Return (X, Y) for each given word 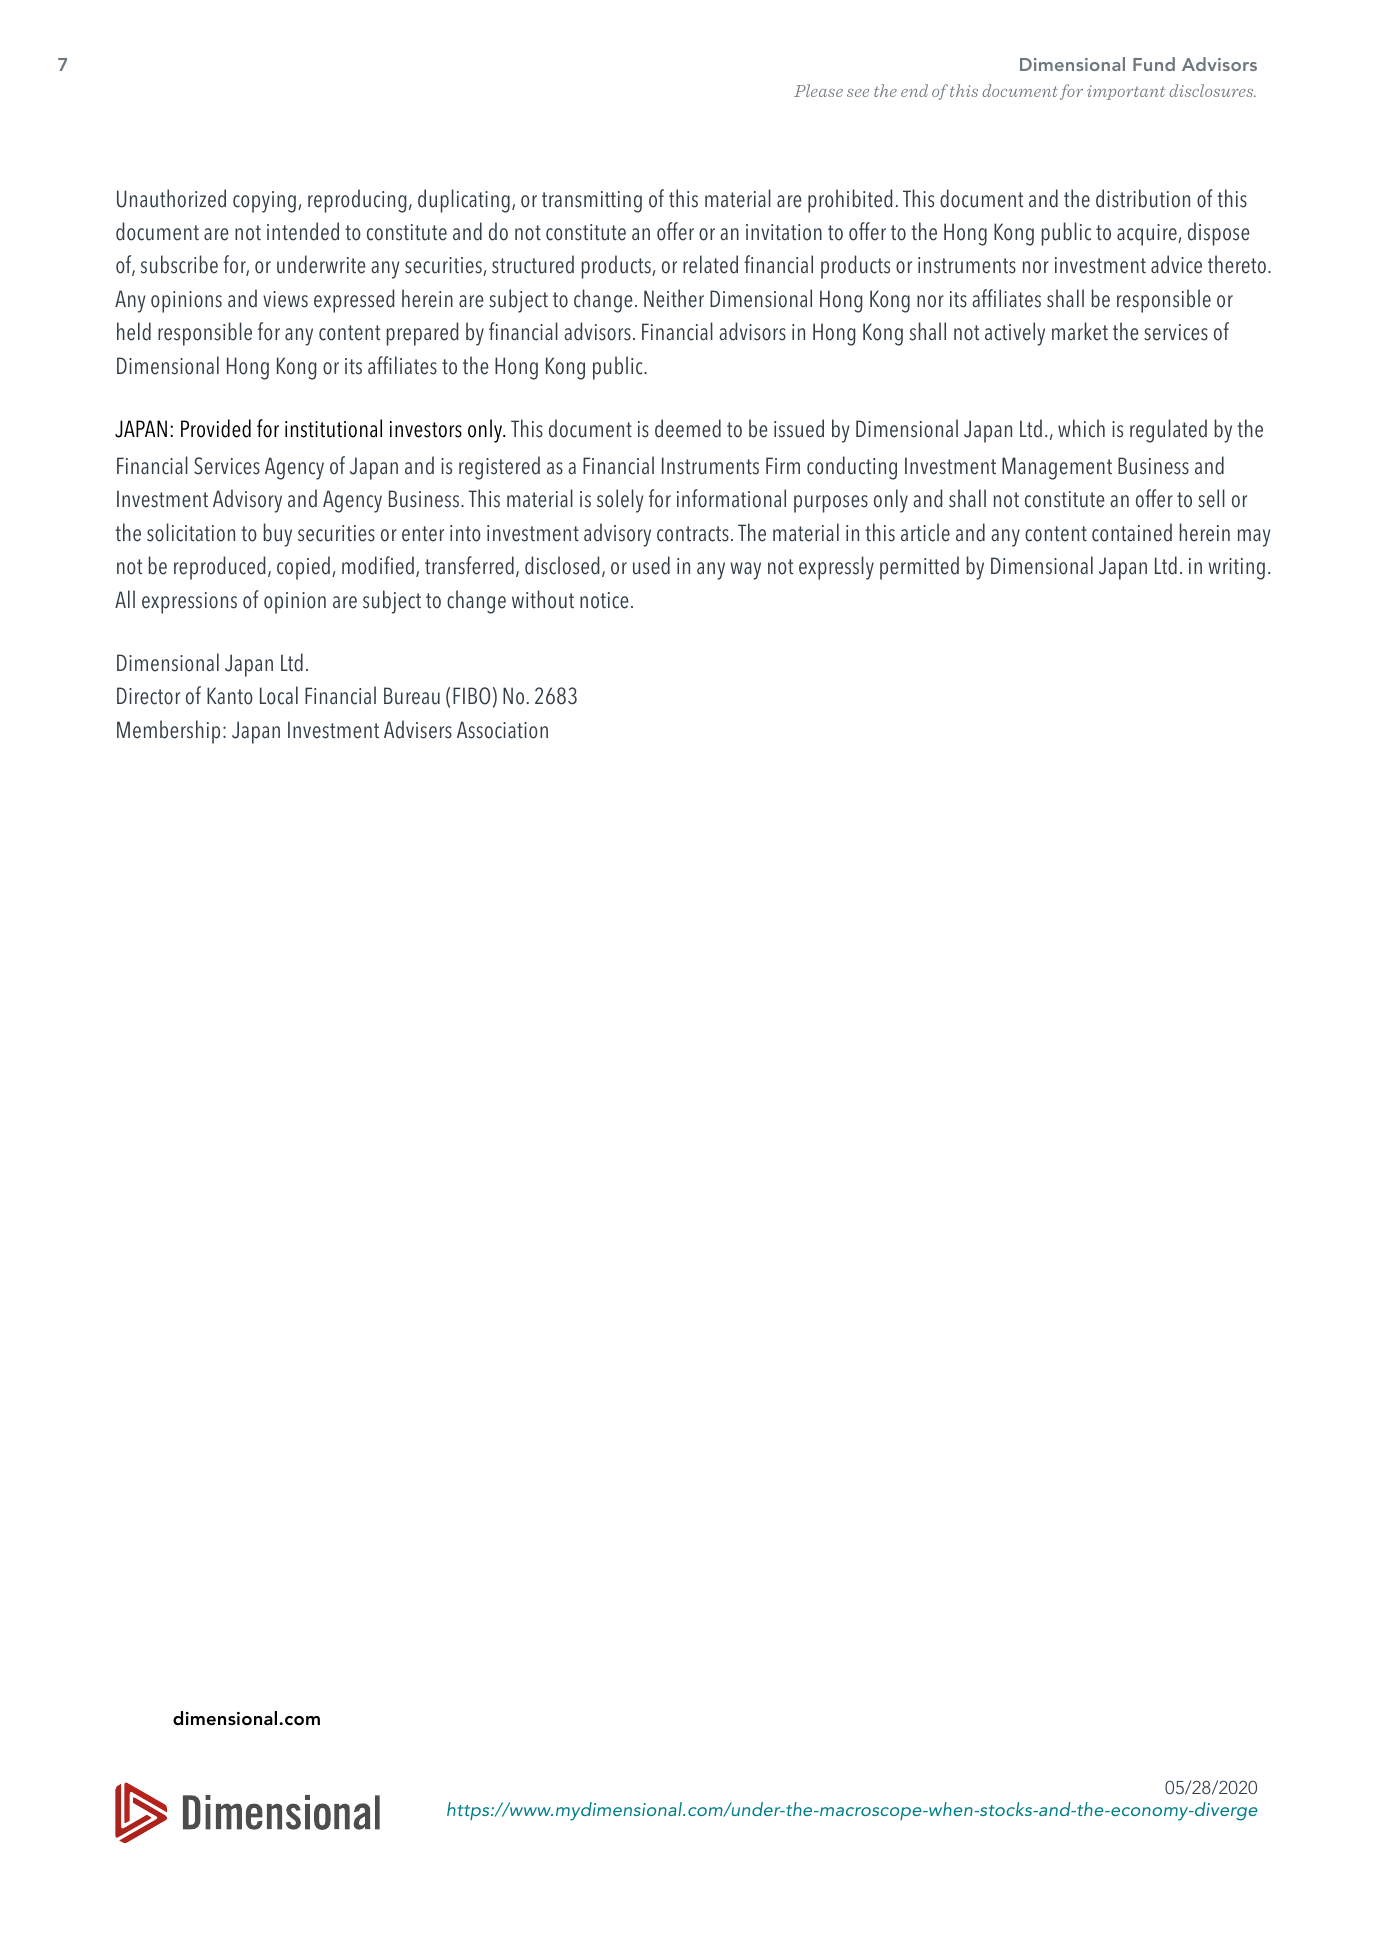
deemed (688, 428)
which (1081, 428)
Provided (216, 428)
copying (264, 202)
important (1126, 92)
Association (502, 730)
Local (279, 695)
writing (1236, 569)
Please (818, 90)
